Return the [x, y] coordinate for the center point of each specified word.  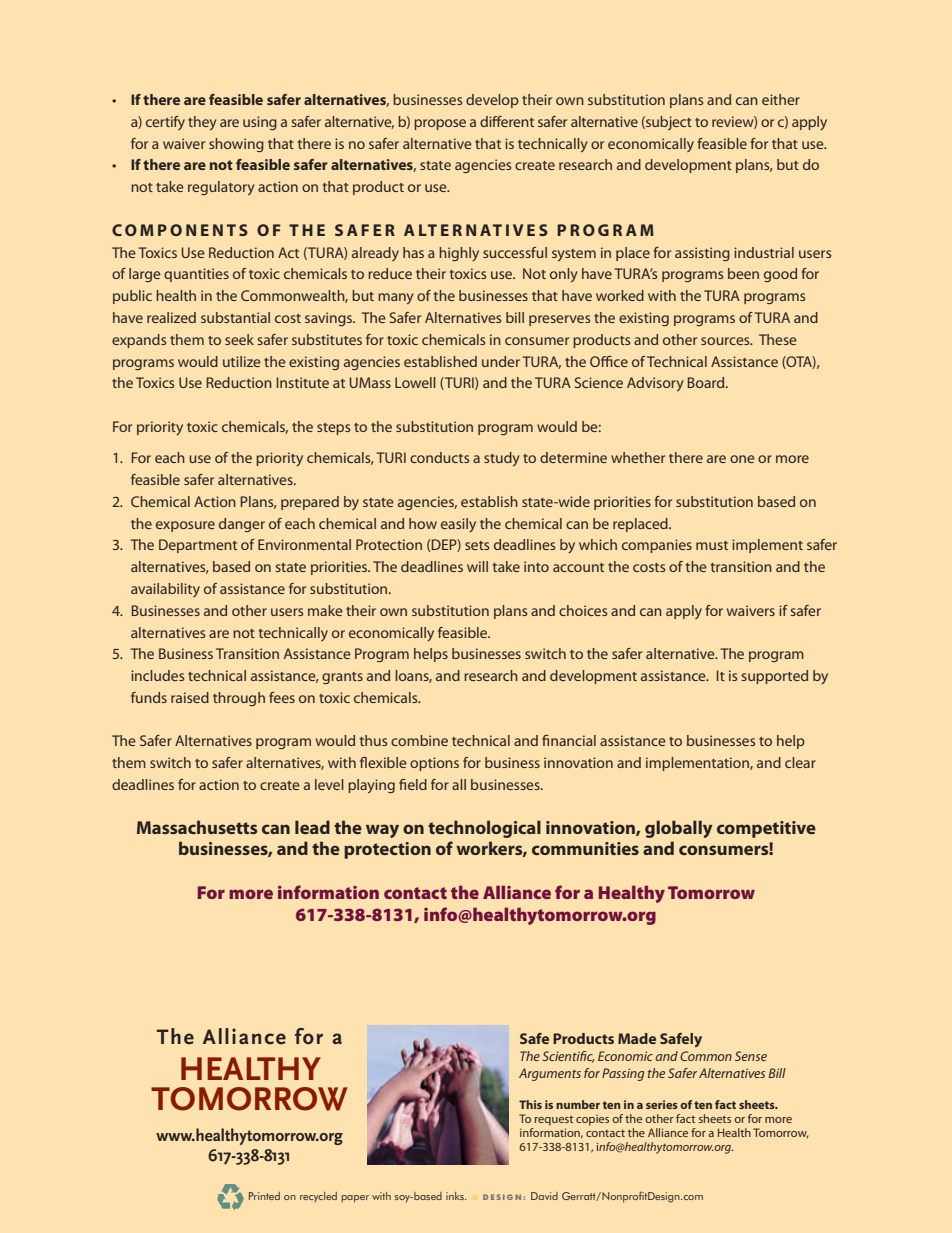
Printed [264, 1196]
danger [242, 525]
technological [484, 829]
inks [456, 1196]
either [781, 99]
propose [440, 124]
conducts [439, 457]
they [202, 123]
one [742, 459]
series [662, 1104]
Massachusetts [197, 827]
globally [678, 829]
